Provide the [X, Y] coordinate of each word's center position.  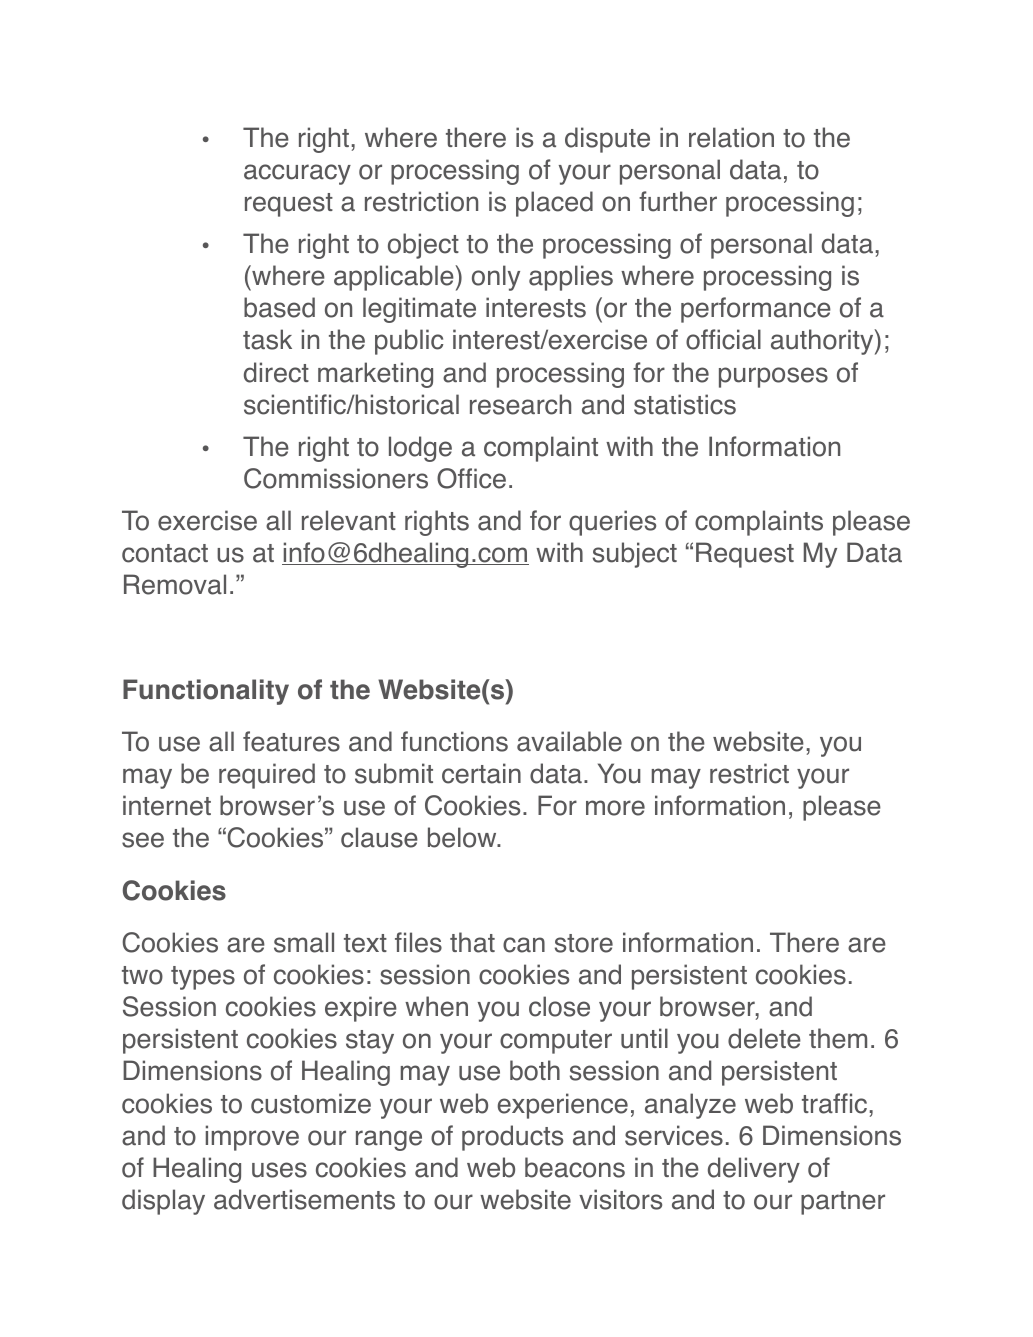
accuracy [297, 174]
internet [167, 805]
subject [635, 555]
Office [471, 478]
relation [731, 137]
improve [252, 1138]
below [463, 837]
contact [165, 553]
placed [554, 204]
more [615, 808]
